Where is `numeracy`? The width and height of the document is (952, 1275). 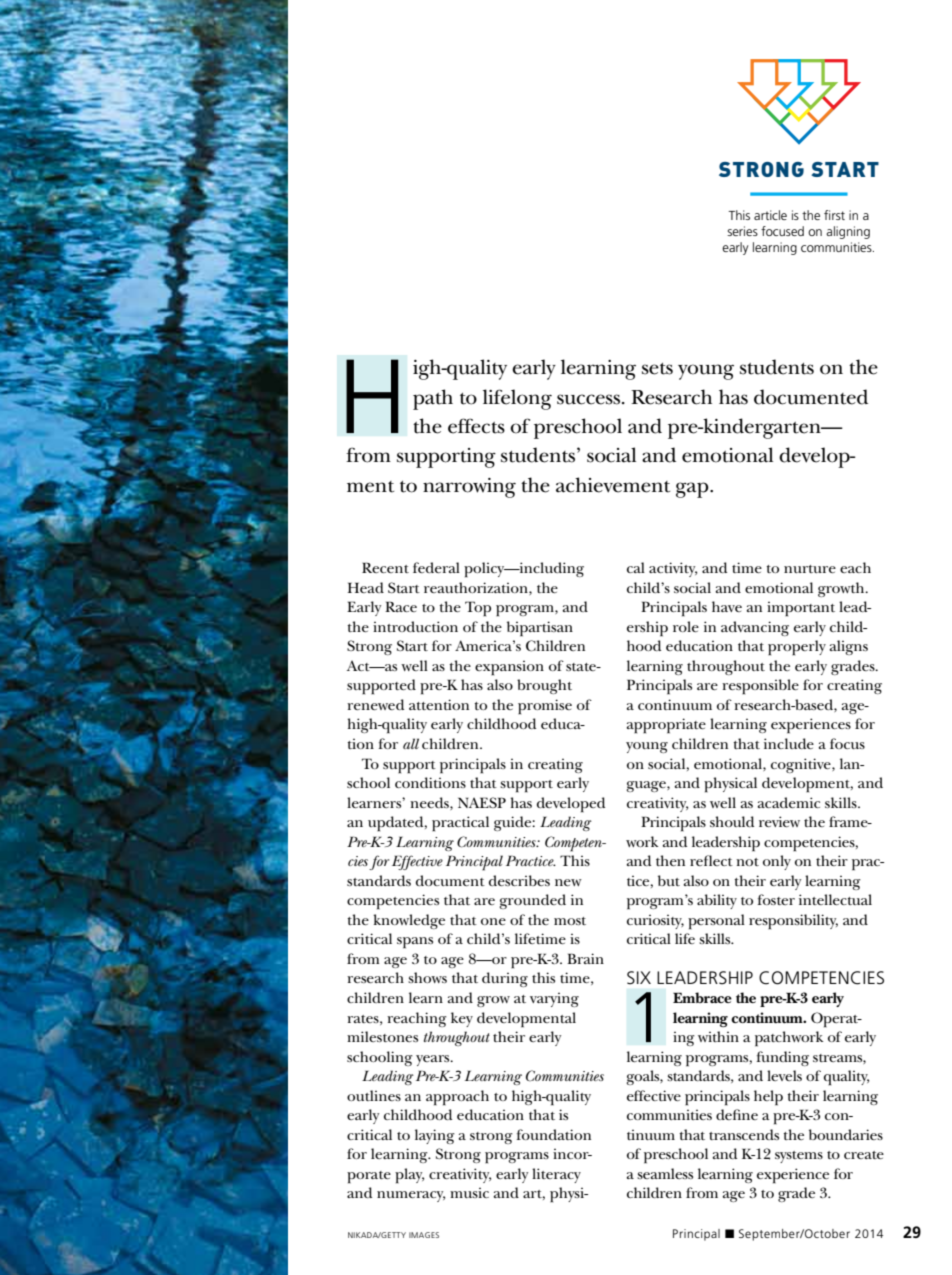
numeracy is located at coordinates (411, 1196).
